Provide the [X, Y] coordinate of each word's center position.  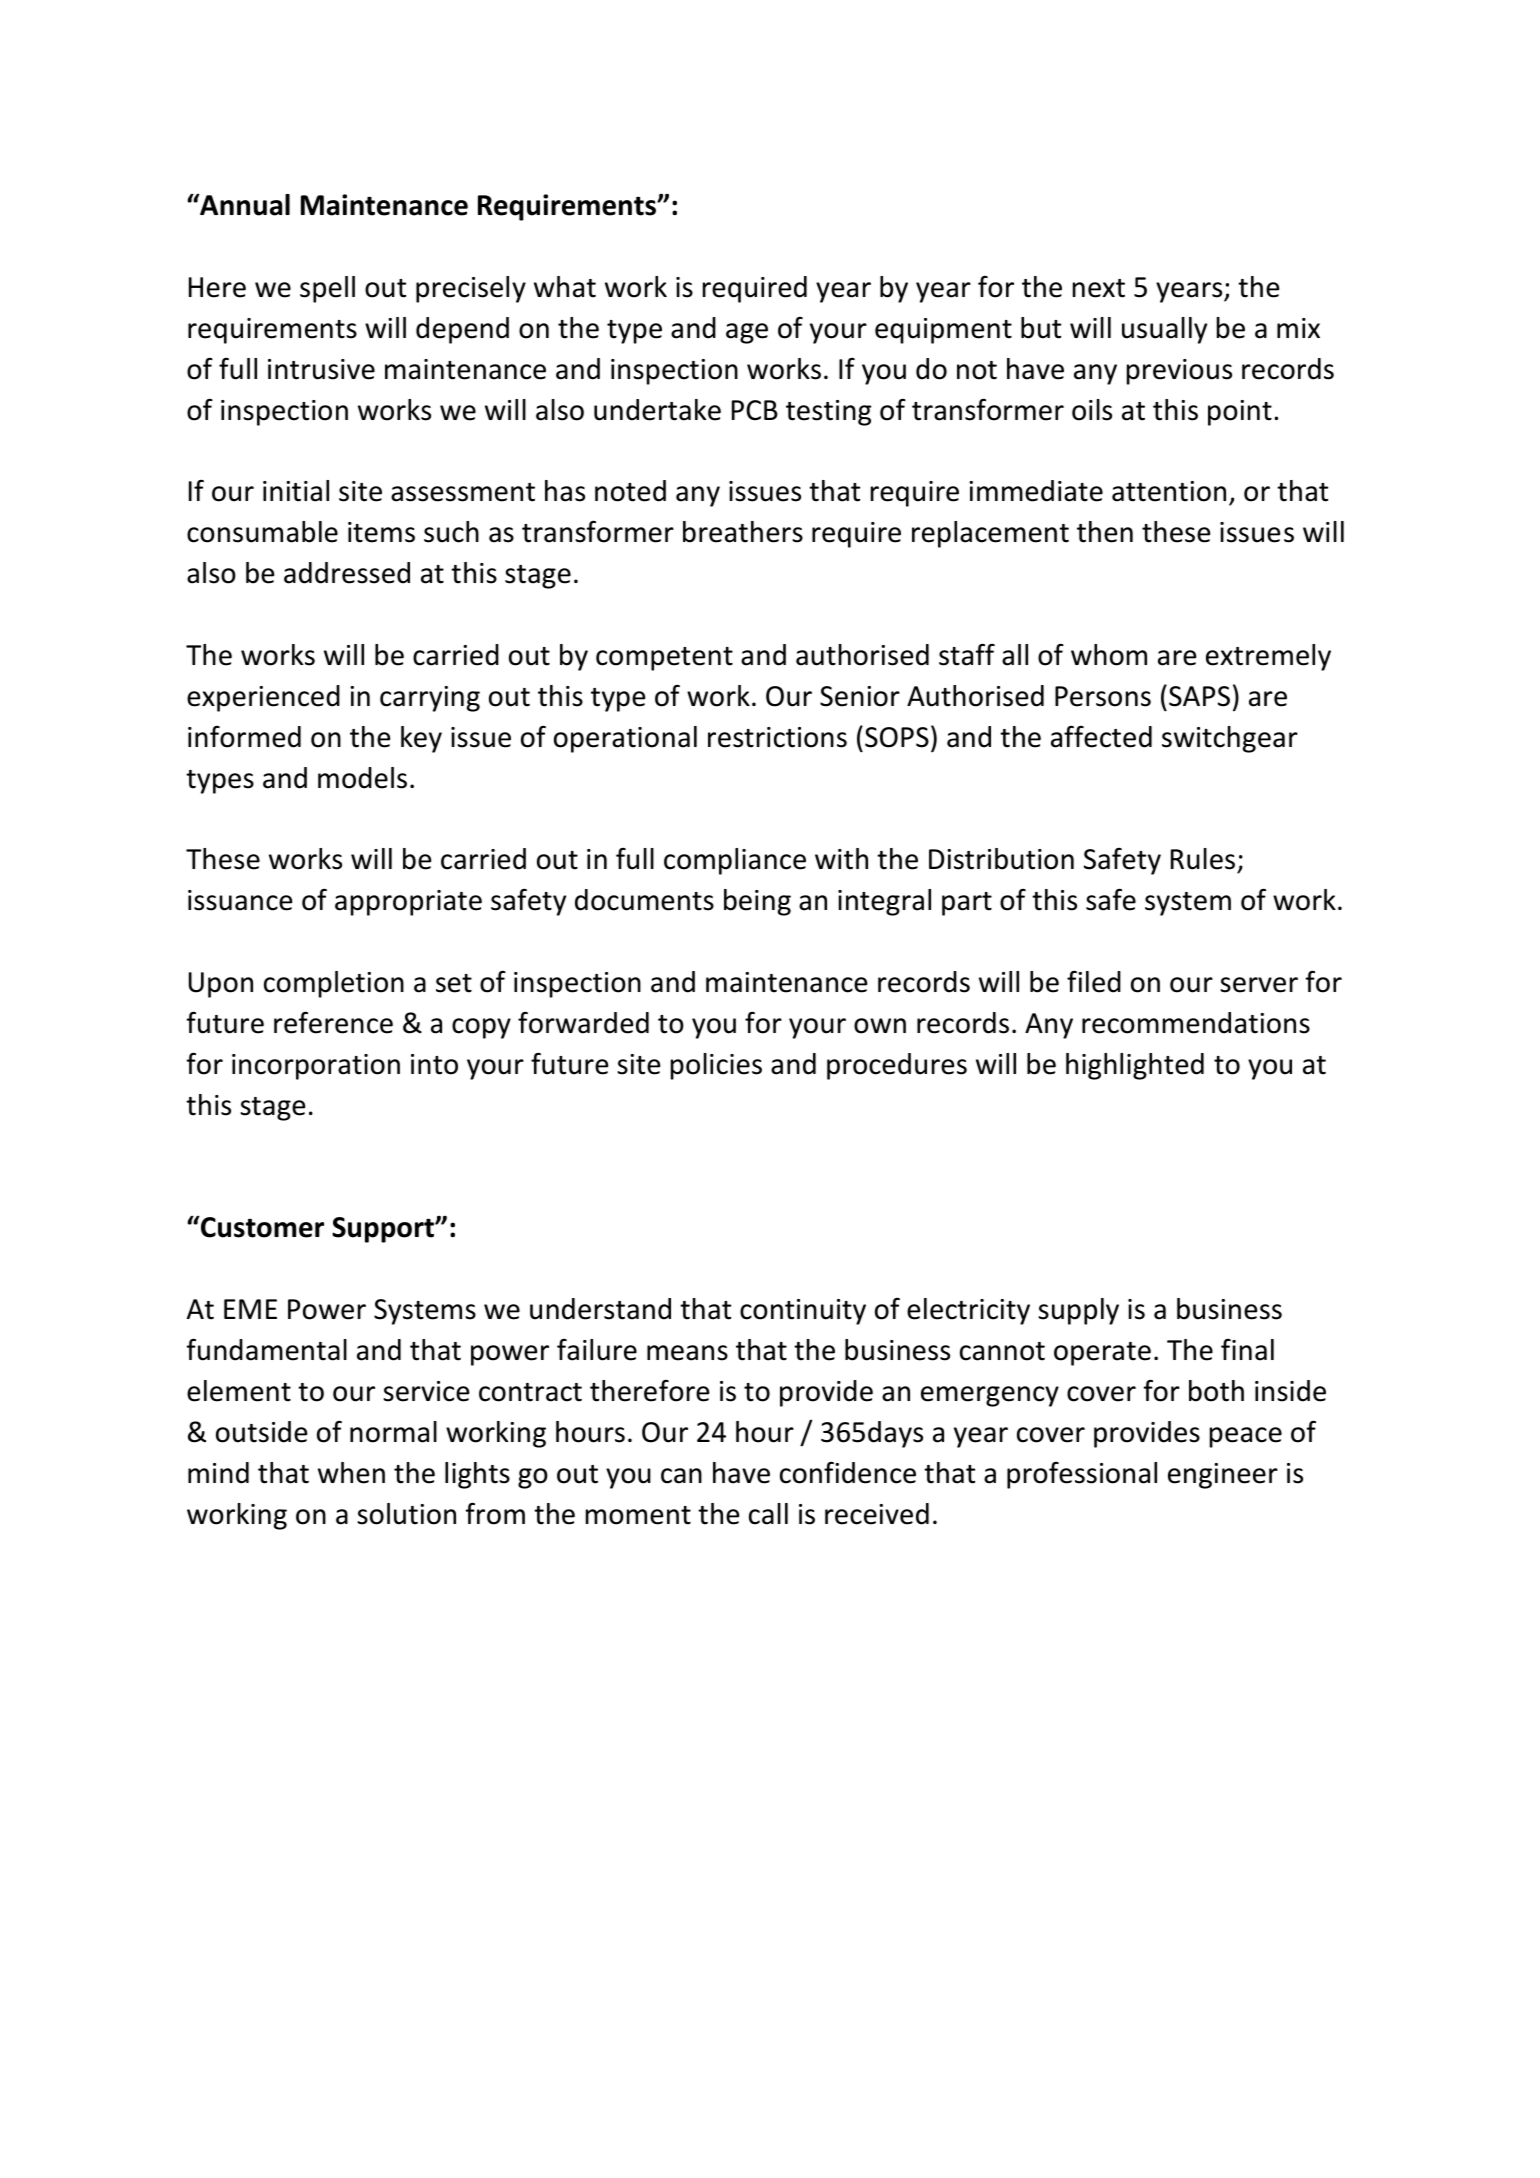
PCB [755, 410]
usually [1164, 330]
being [757, 902]
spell [327, 289]
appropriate [408, 903]
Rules [1204, 860]
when [351, 1473]
